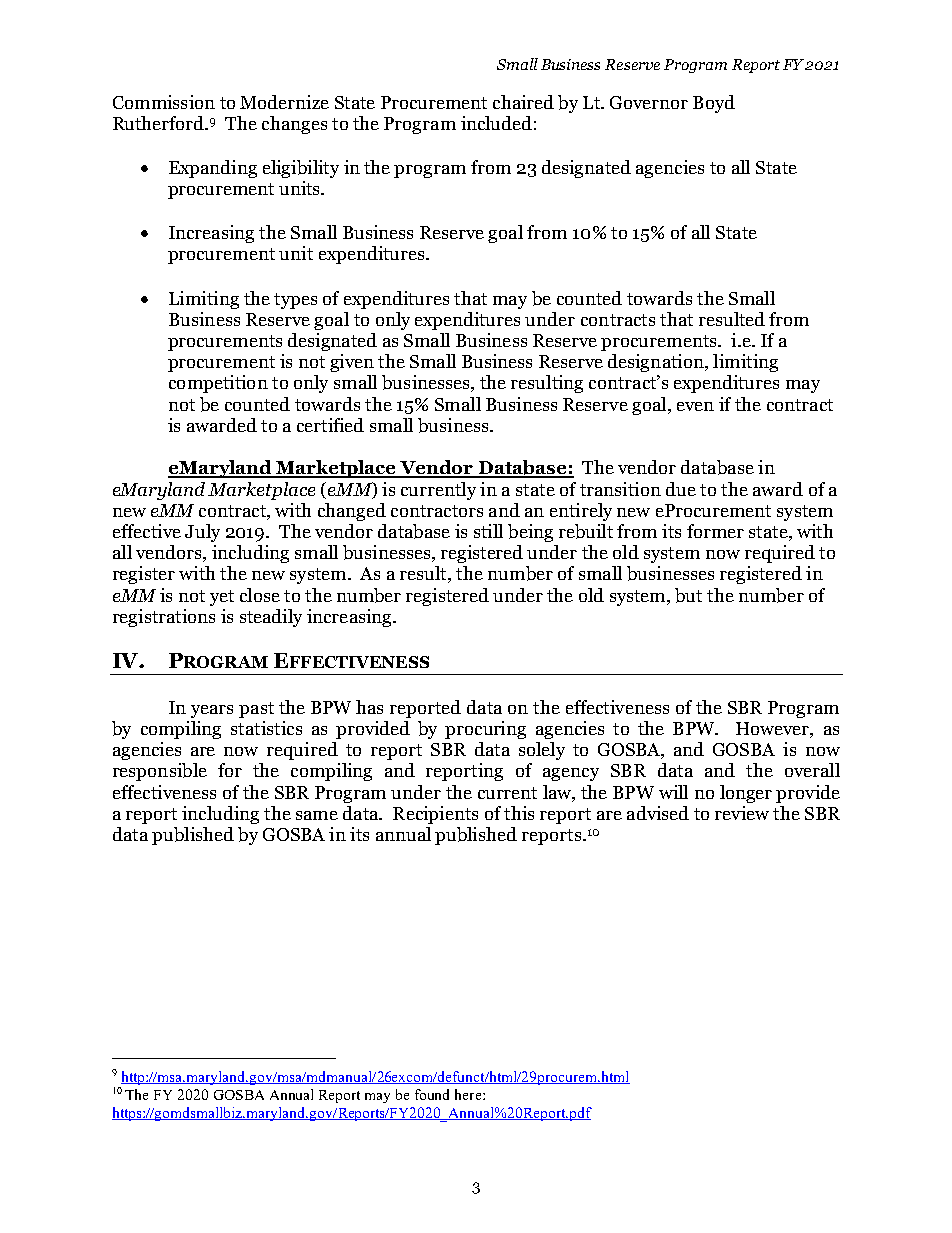  What do you see at coordinates (317, 815) in the image?
I see `same` at bounding box center [317, 815].
